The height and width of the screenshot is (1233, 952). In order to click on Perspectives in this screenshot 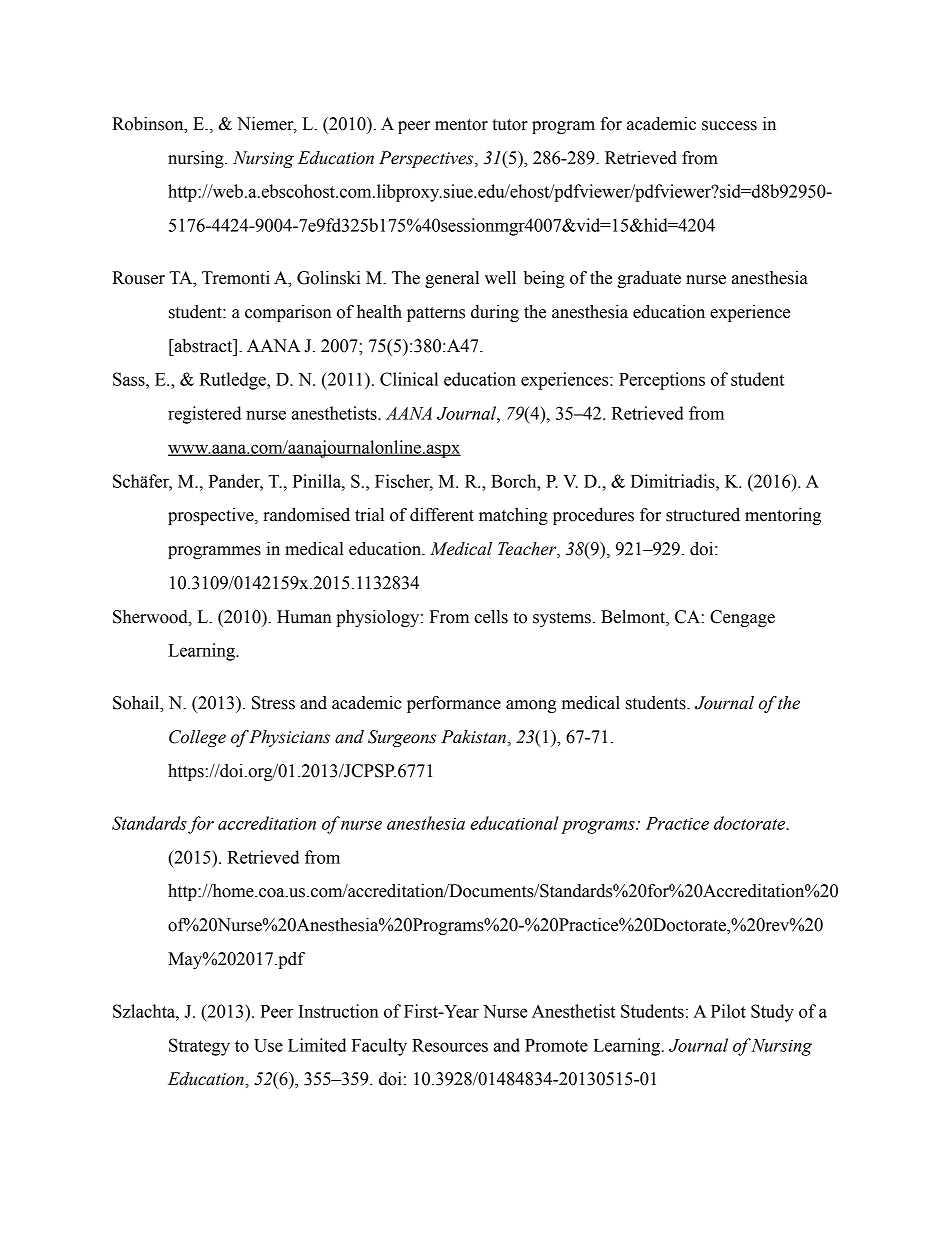, I will do `click(427, 159)`.
